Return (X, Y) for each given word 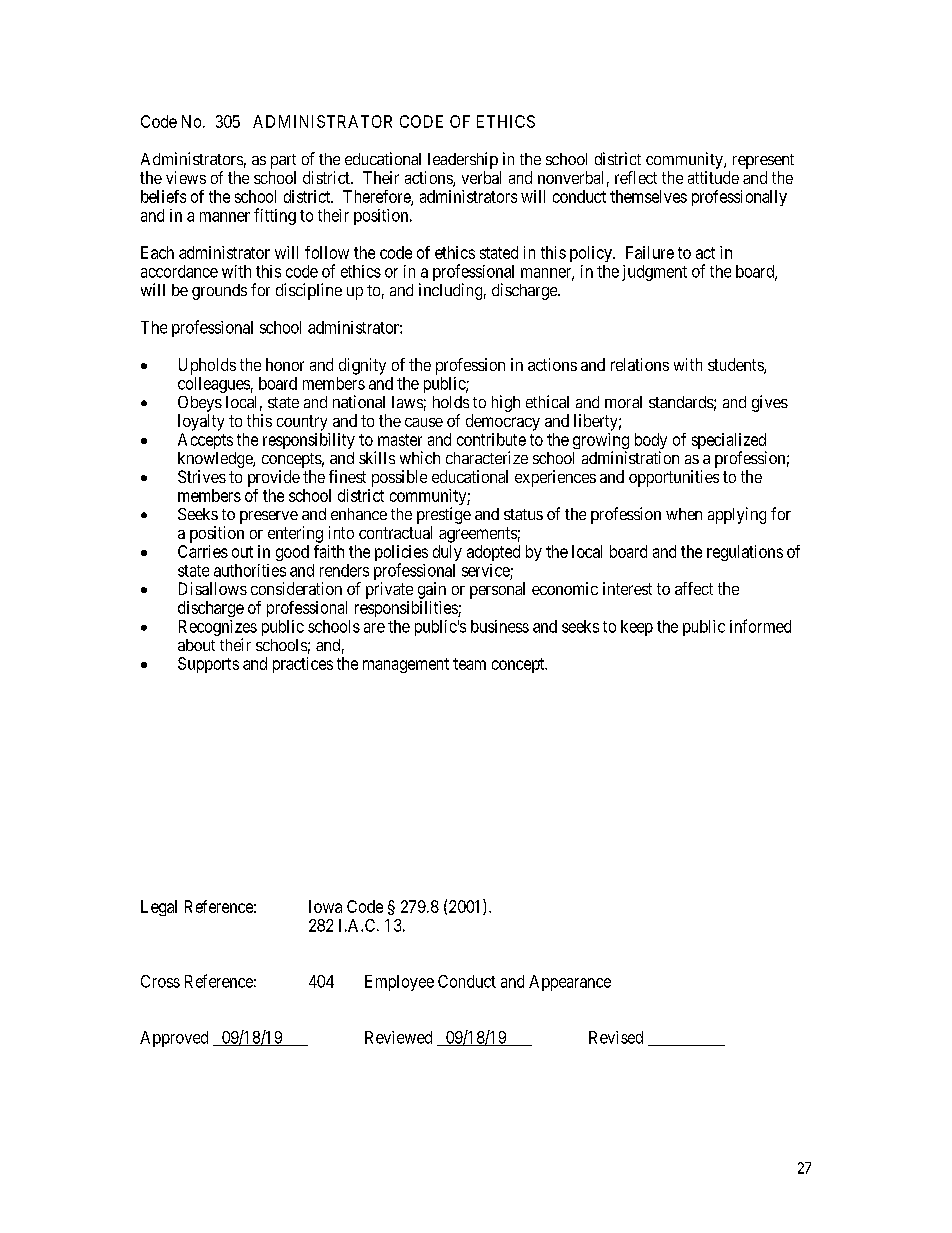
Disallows (213, 588)
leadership (461, 162)
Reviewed (398, 1037)
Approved (174, 1039)
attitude (713, 177)
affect (694, 588)
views (186, 177)
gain (432, 590)
